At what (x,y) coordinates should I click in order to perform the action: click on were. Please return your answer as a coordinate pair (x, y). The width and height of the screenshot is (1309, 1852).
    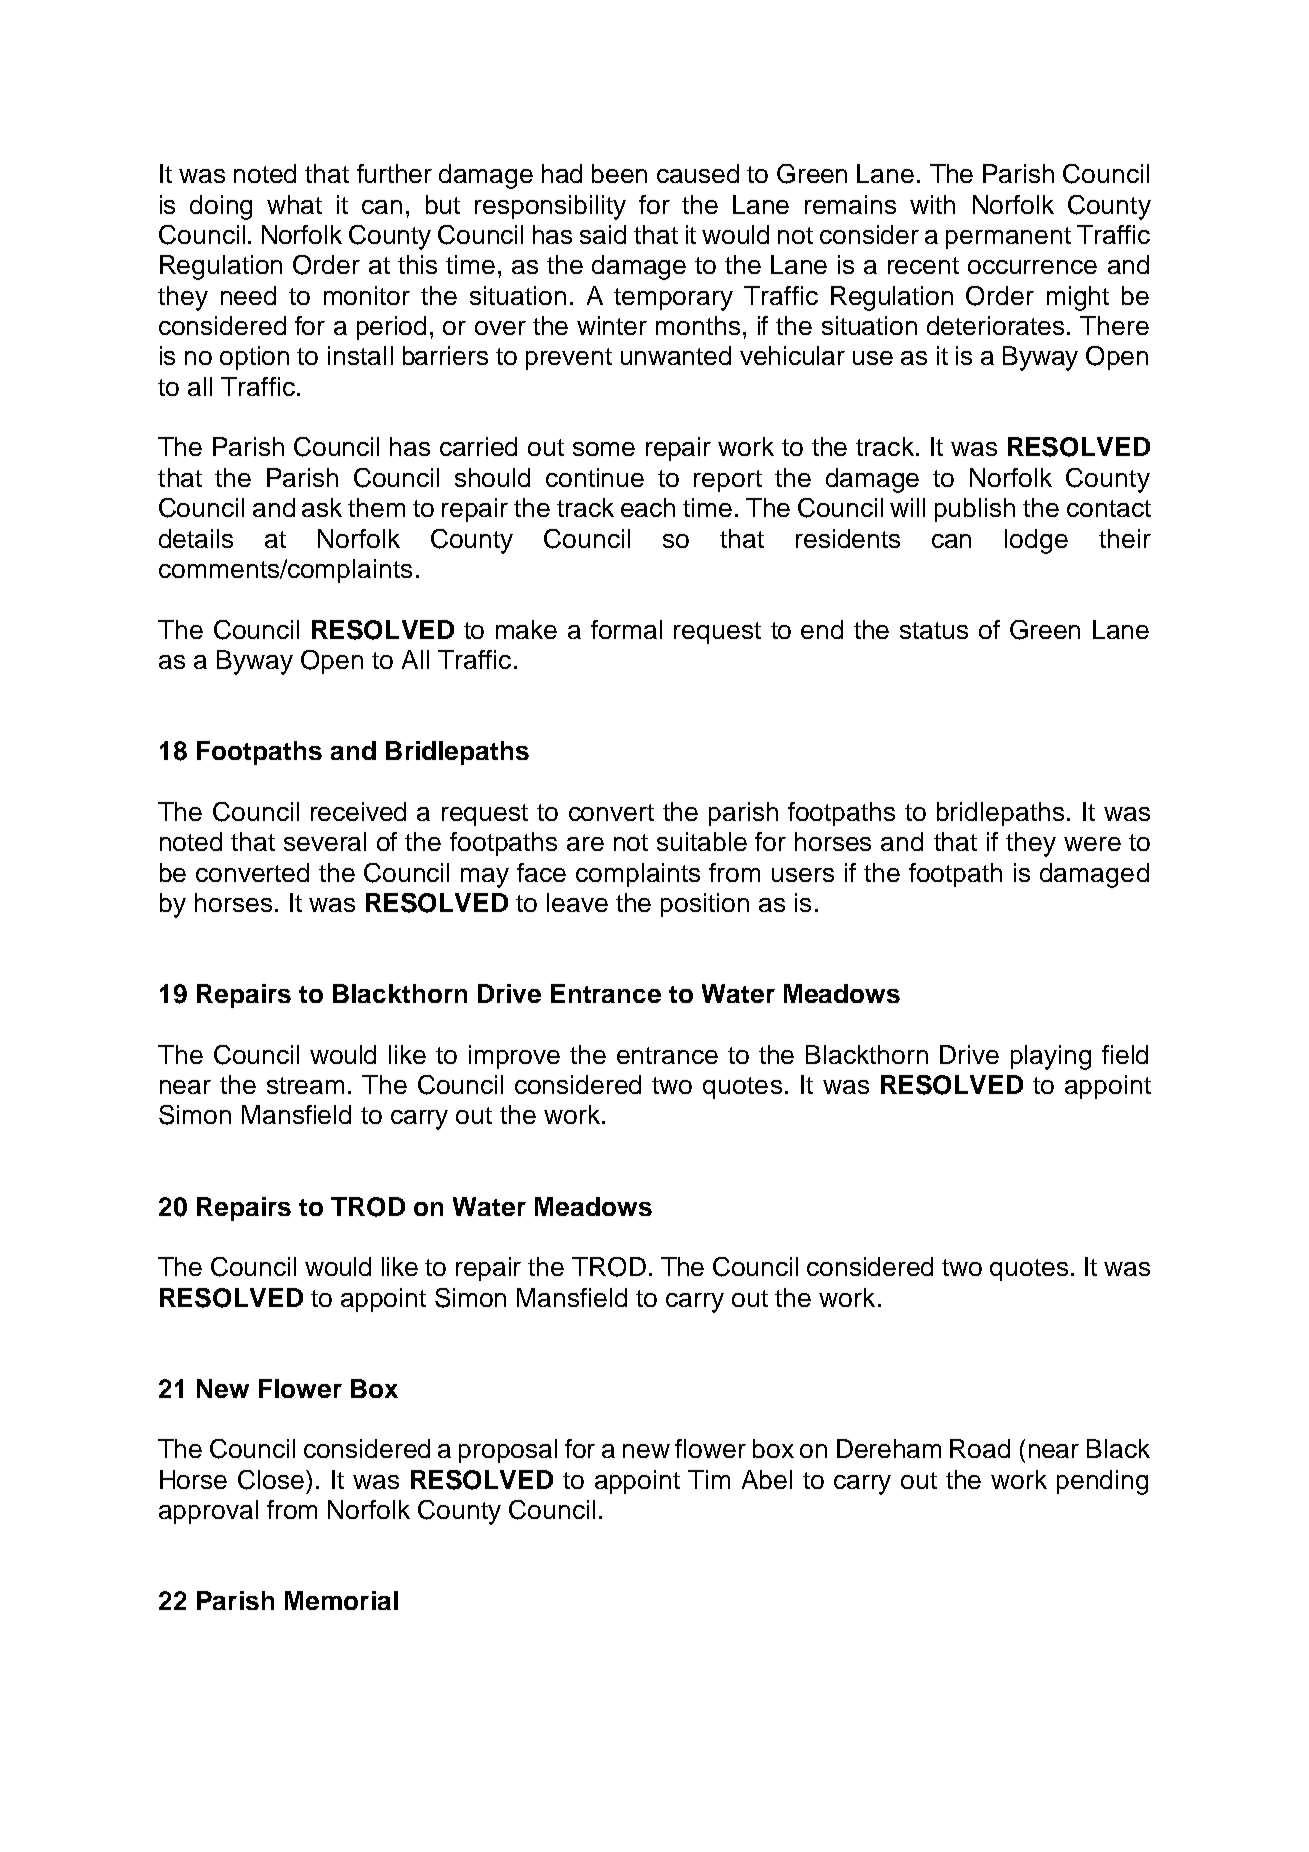
    Looking at the image, I should click on (1092, 844).
